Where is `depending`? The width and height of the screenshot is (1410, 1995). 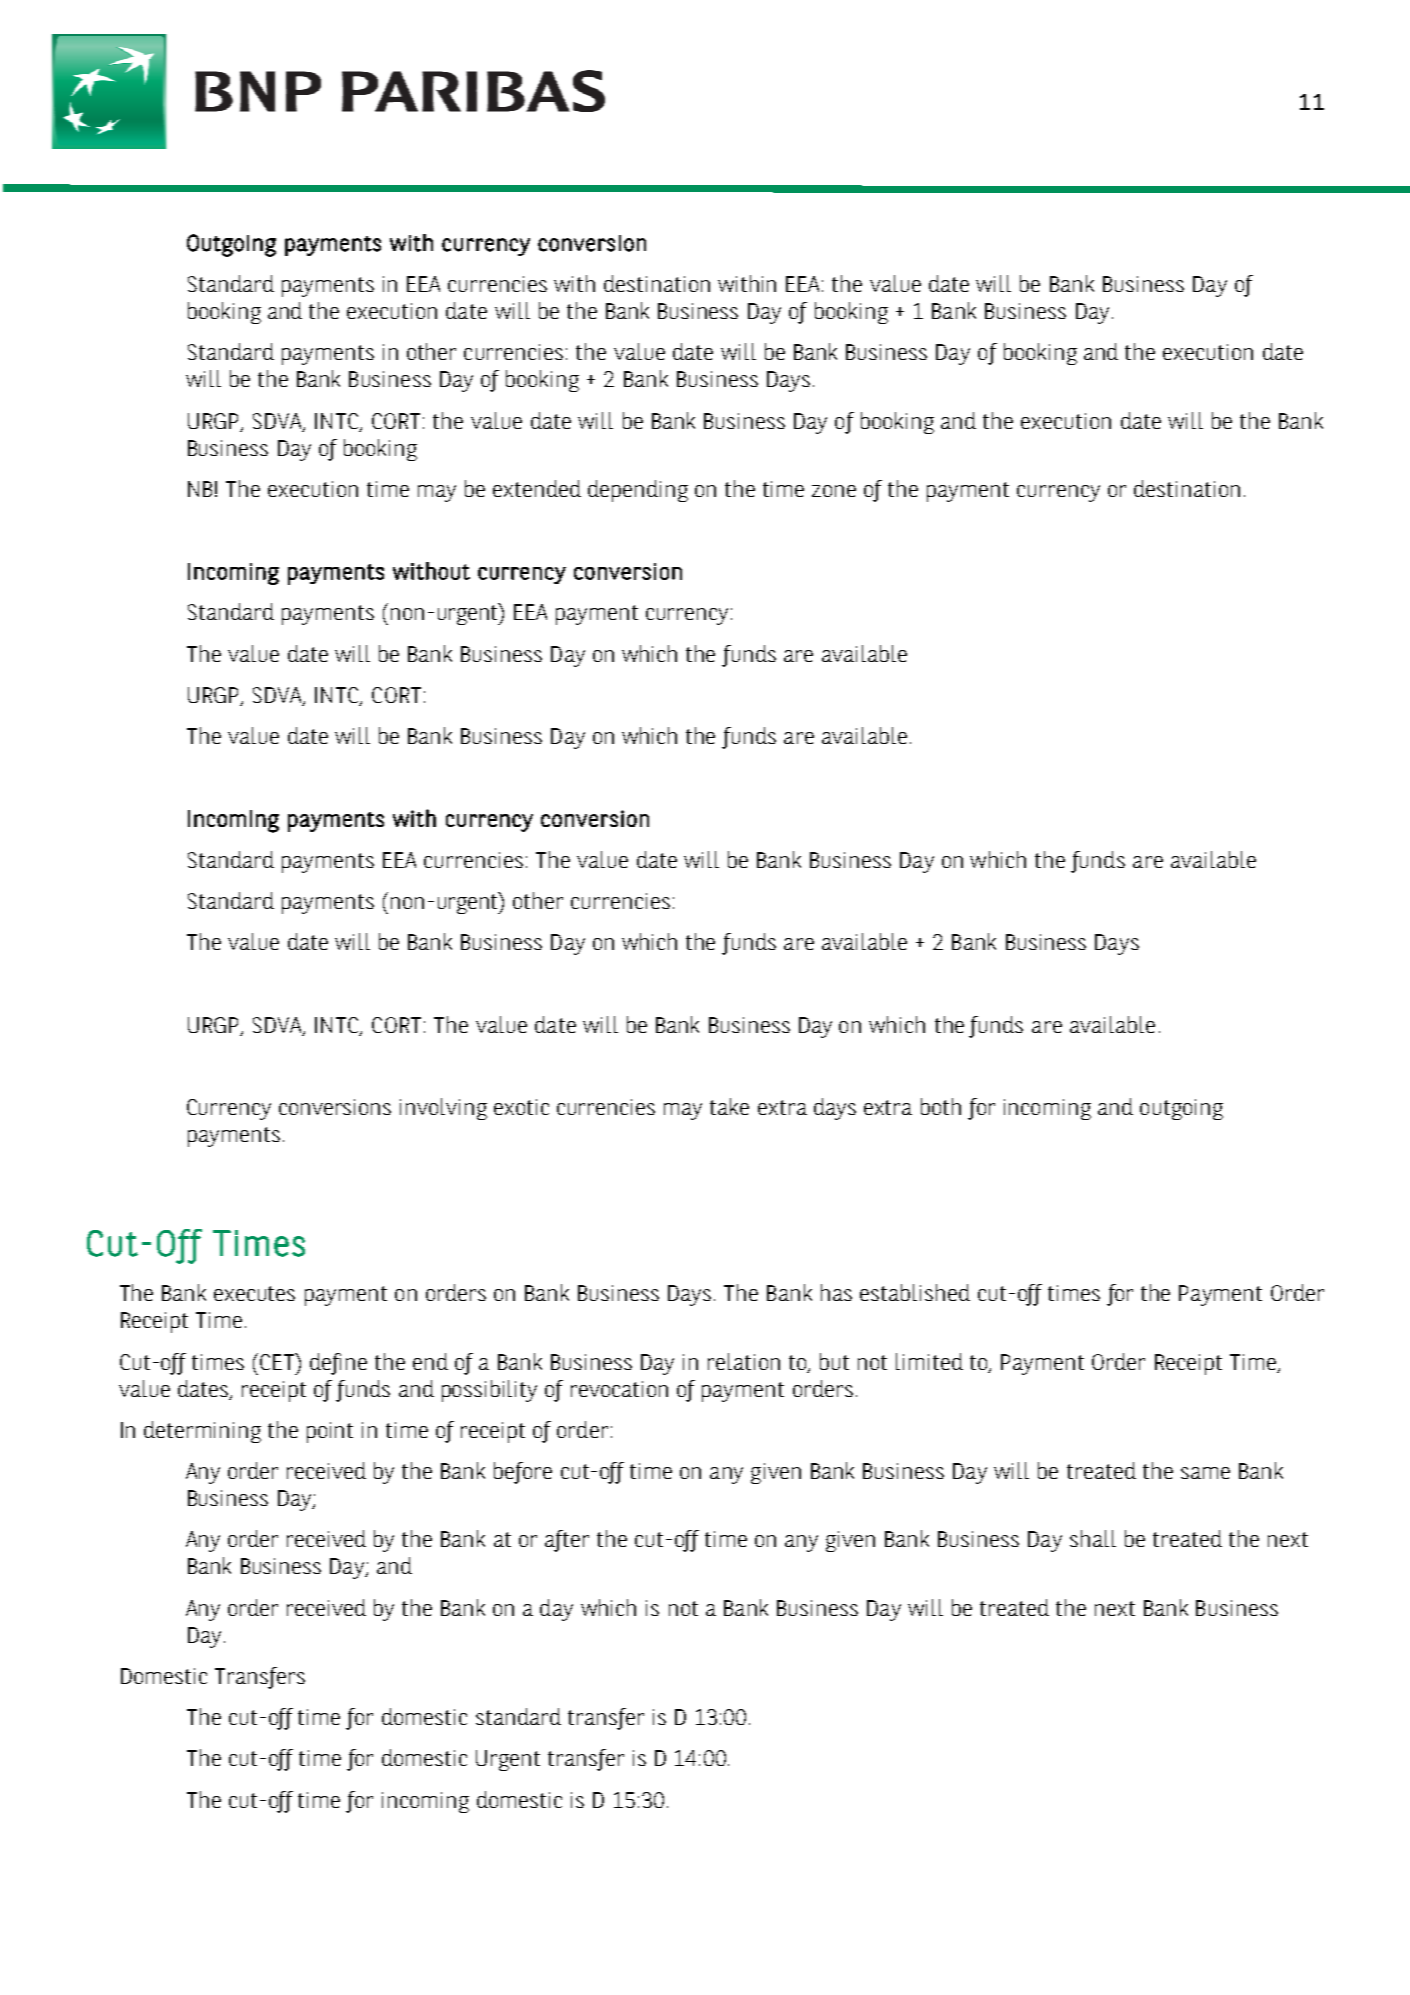 depending is located at coordinates (638, 491).
